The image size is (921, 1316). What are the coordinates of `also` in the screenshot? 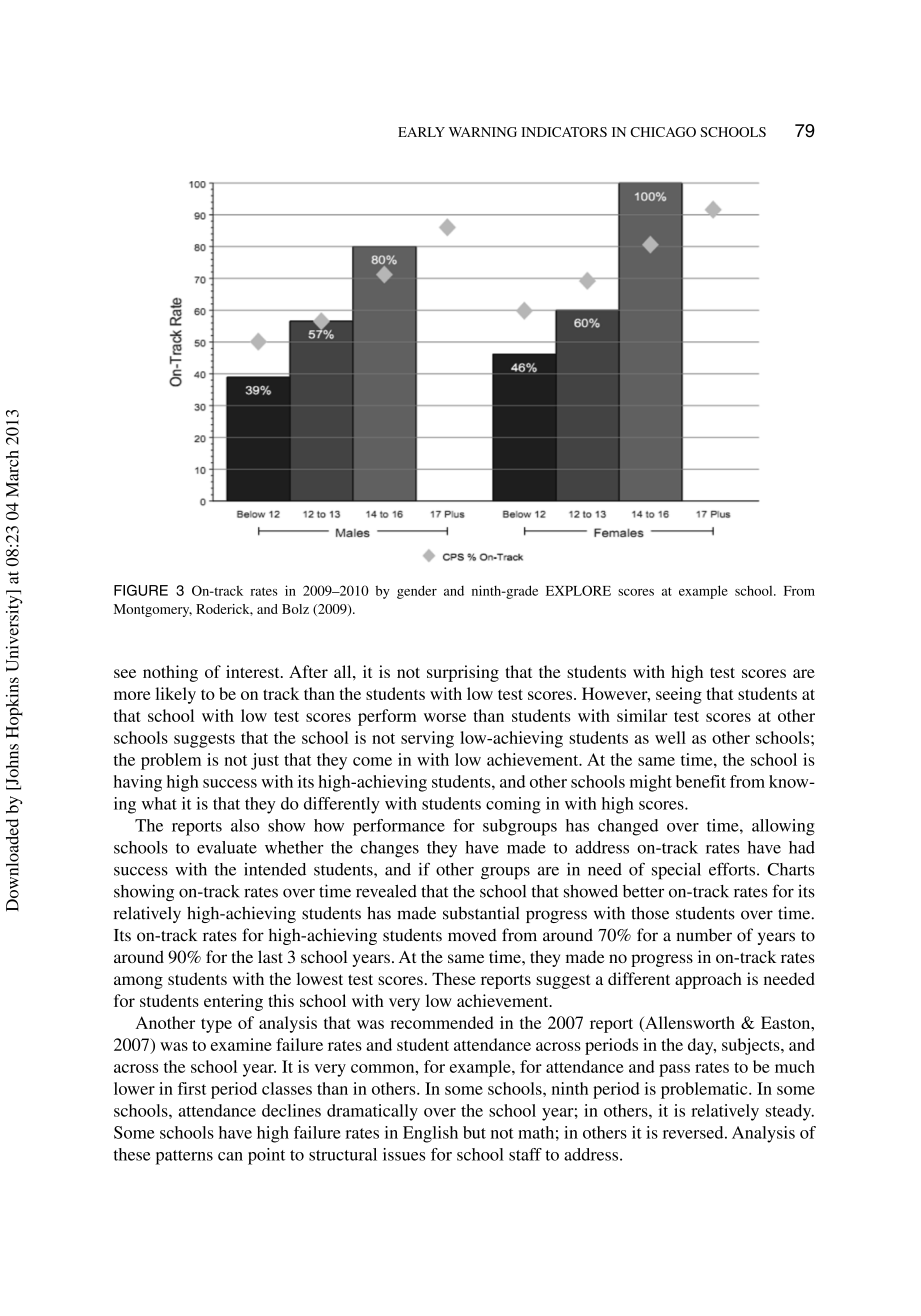 It's located at (245, 825).
